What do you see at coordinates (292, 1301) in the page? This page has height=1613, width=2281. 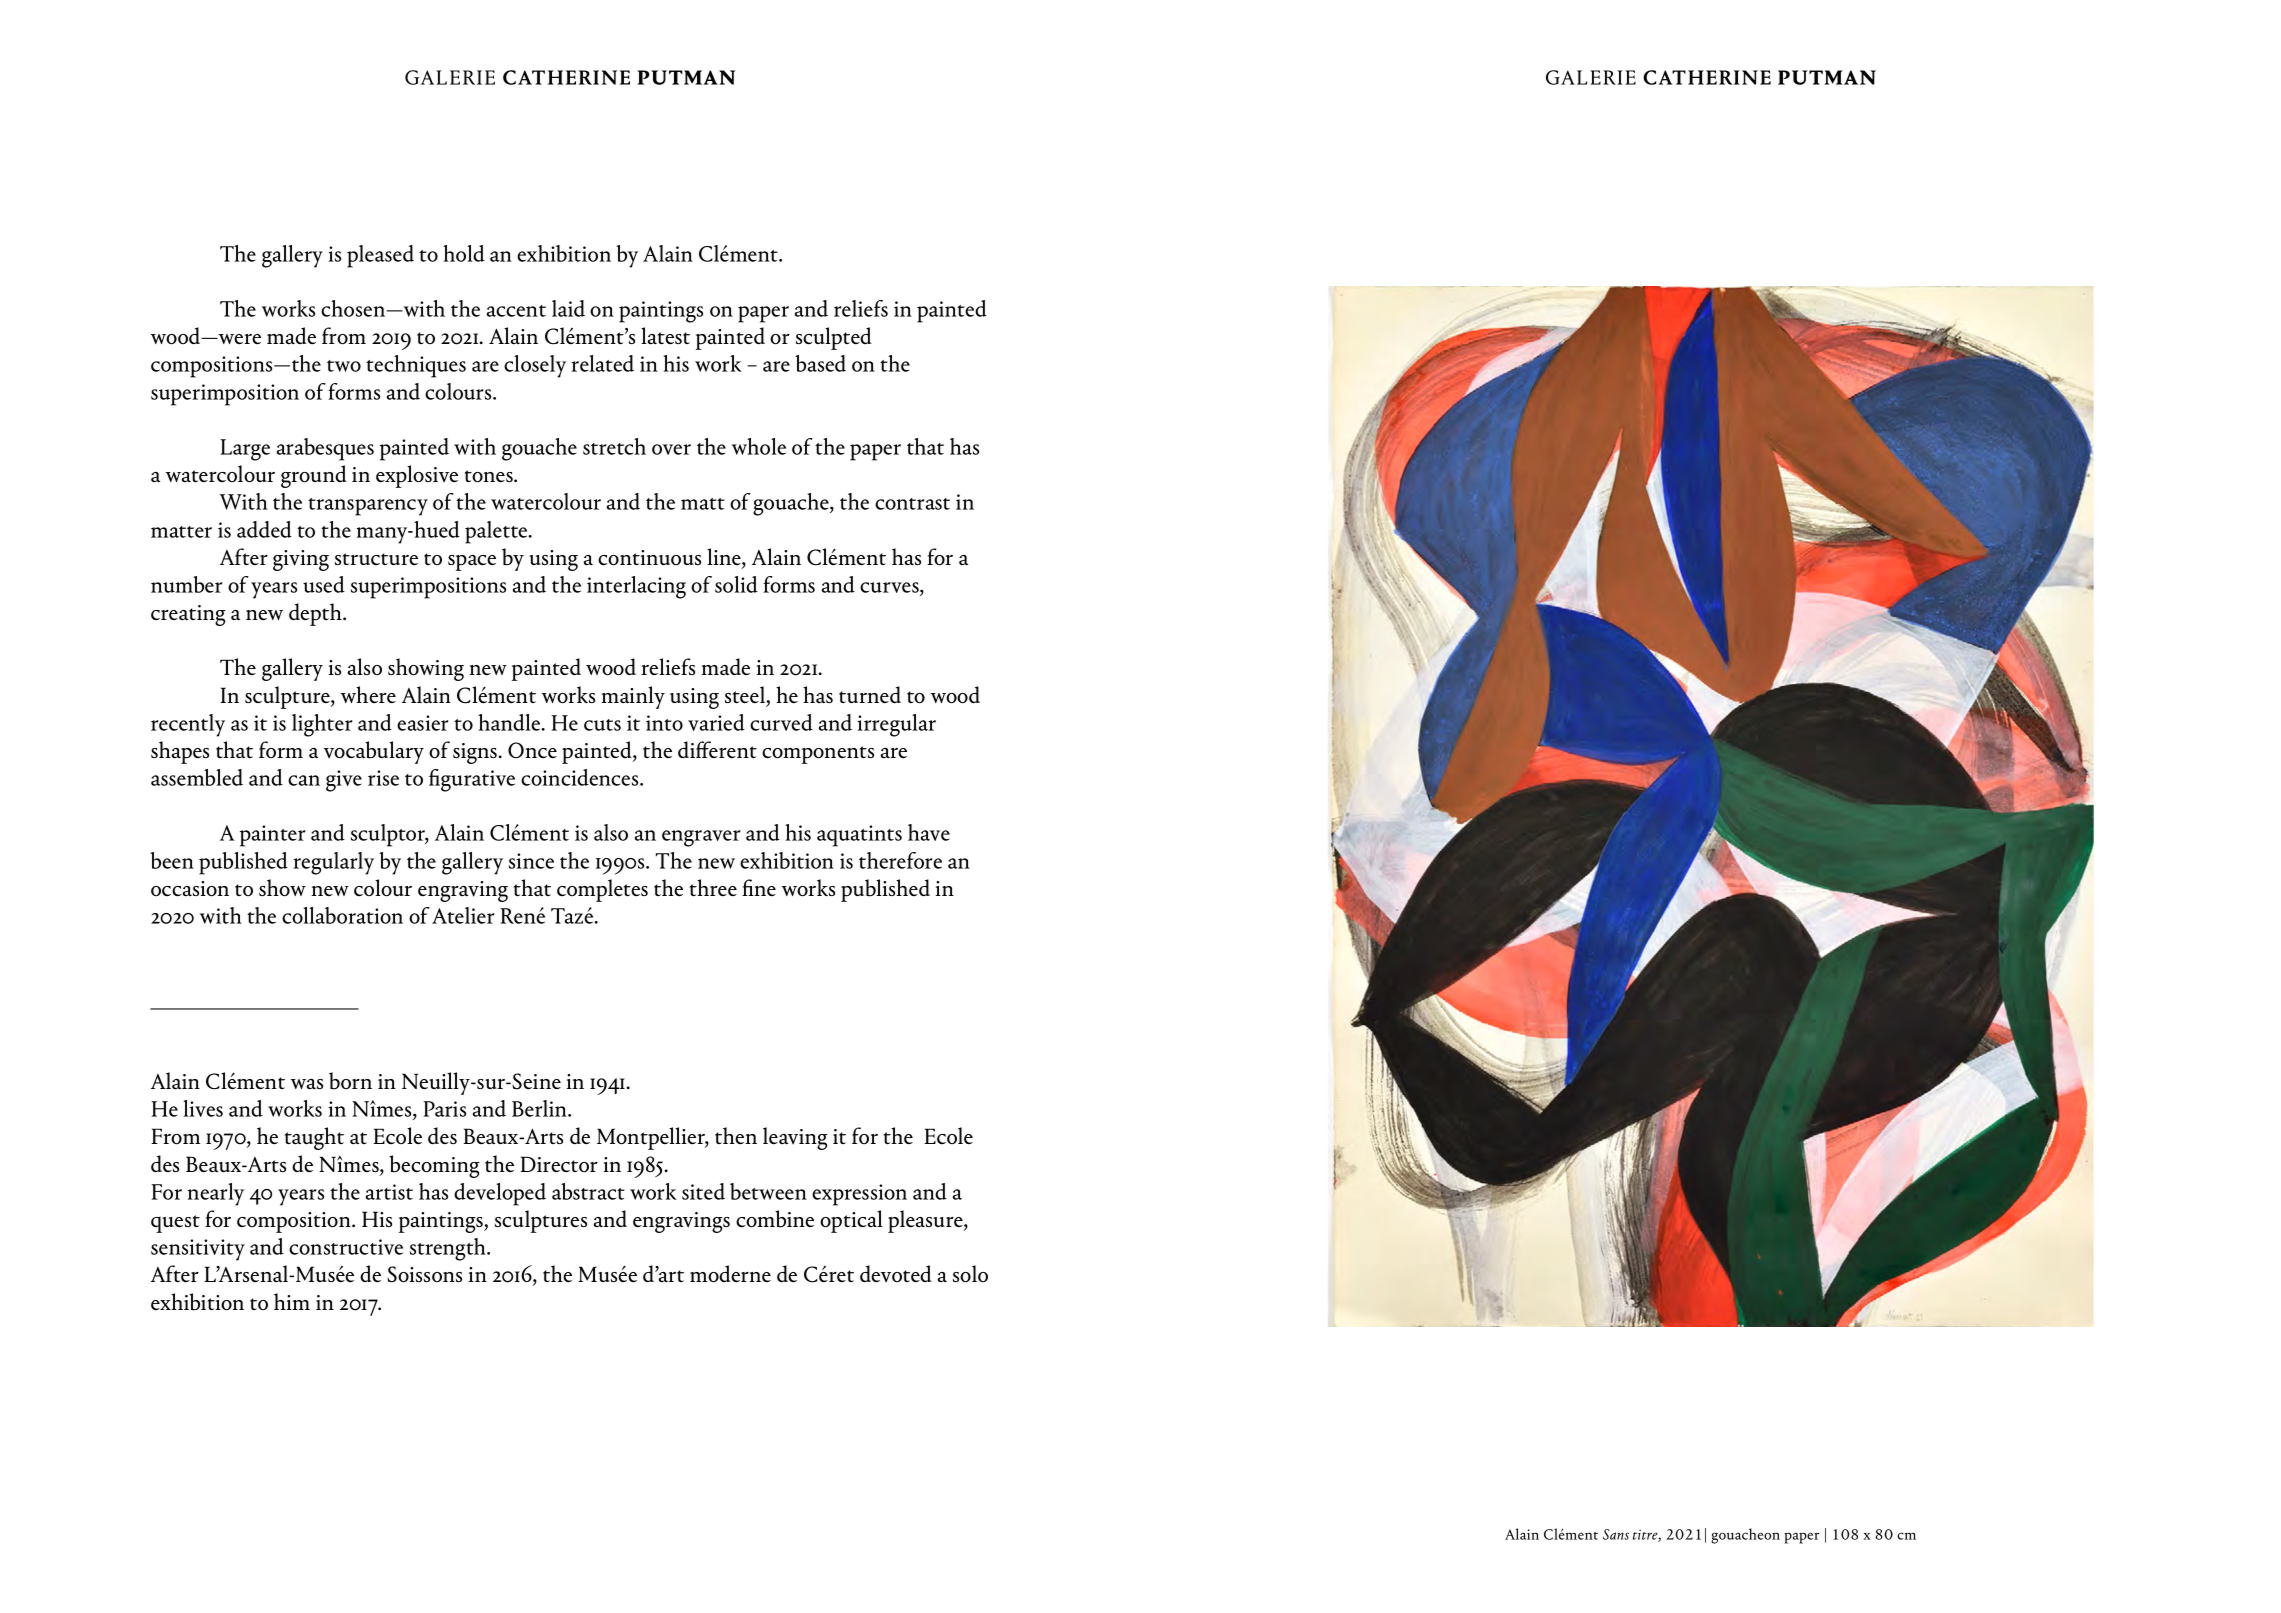 I see `him` at bounding box center [292, 1301].
